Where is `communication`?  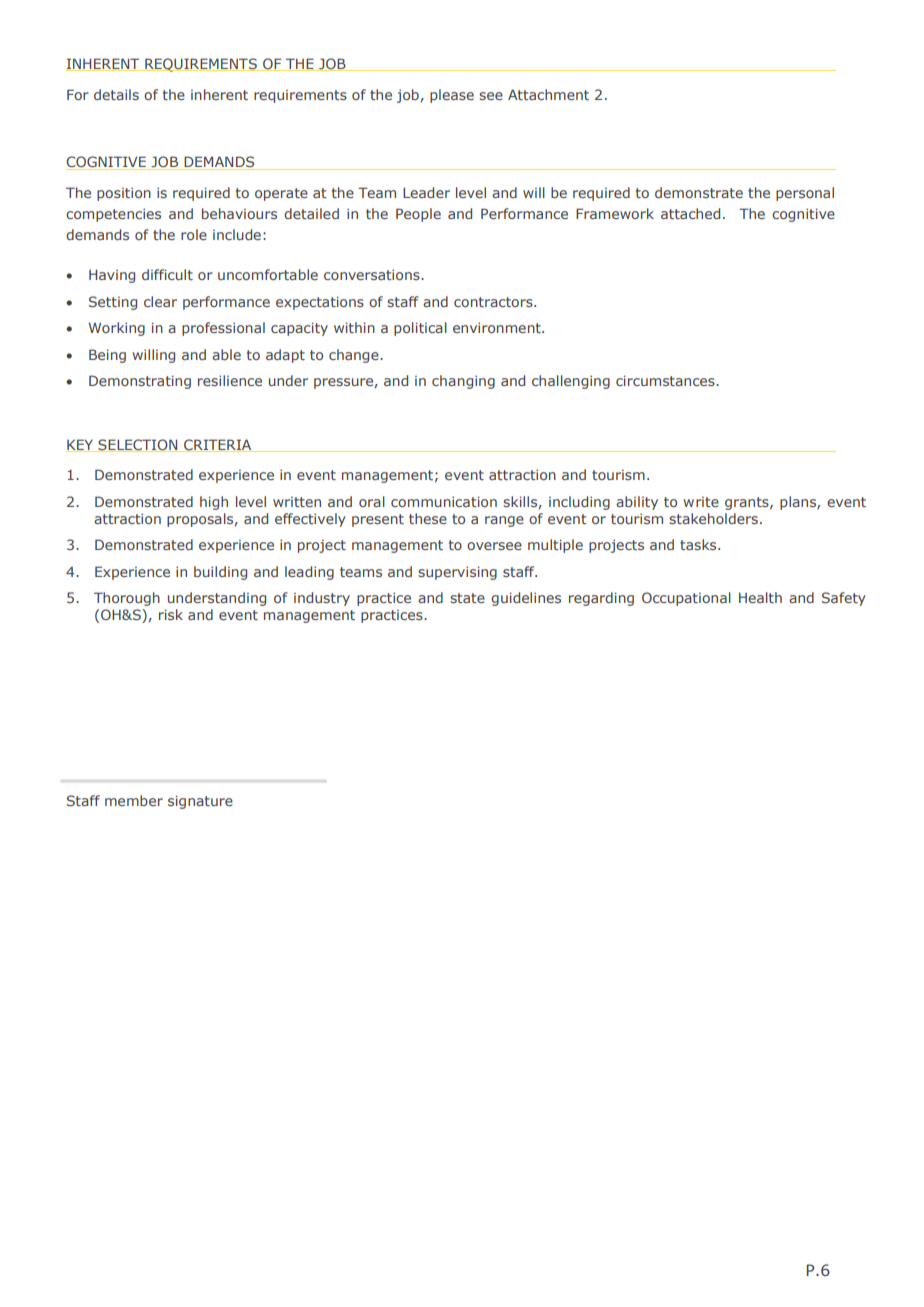 communication is located at coordinates (444, 501).
